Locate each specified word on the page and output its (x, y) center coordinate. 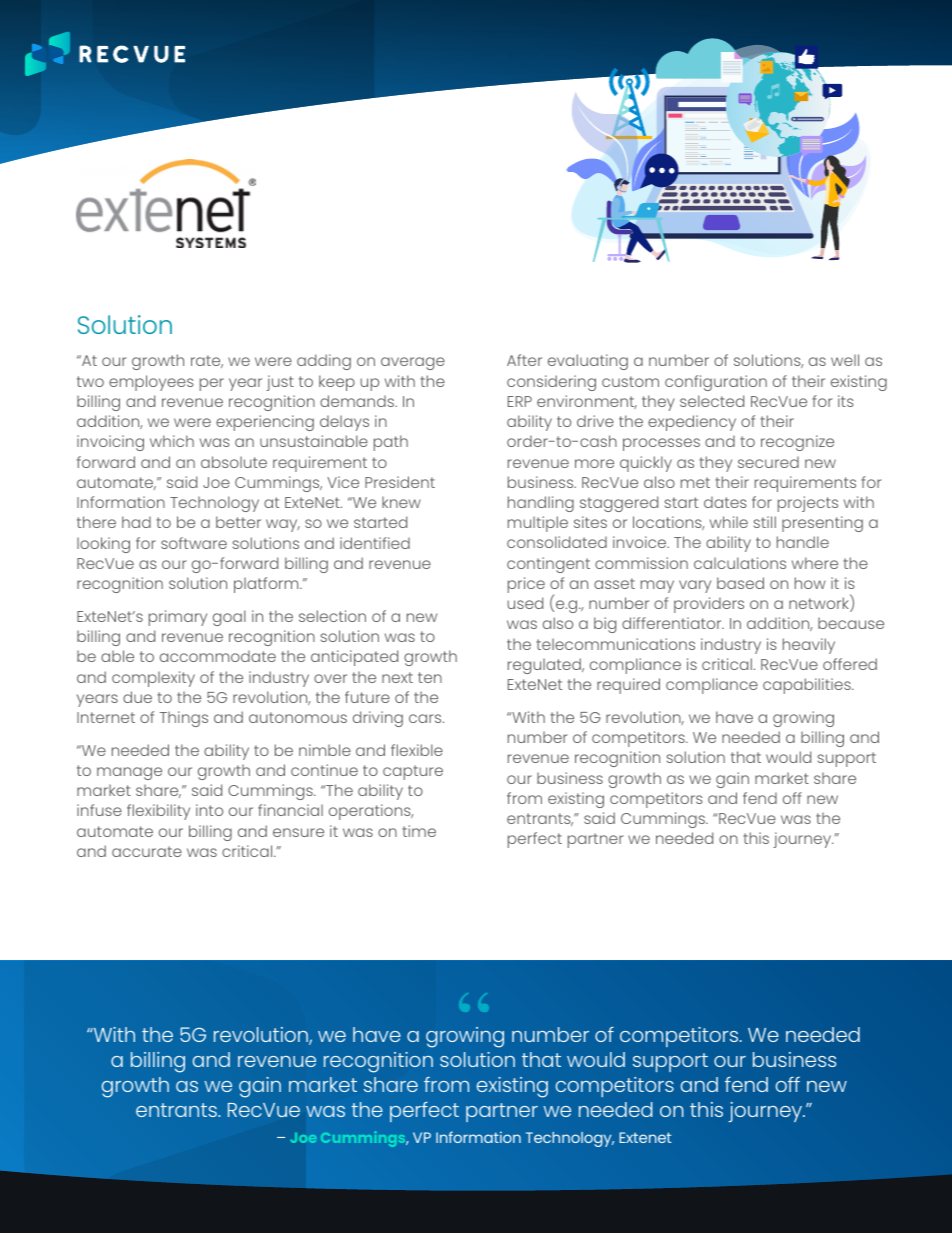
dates (725, 502)
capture (413, 772)
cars (426, 718)
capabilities (808, 686)
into (209, 810)
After (524, 360)
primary (178, 618)
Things (184, 719)
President (400, 482)
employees (151, 383)
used (525, 603)
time (419, 831)
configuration (716, 383)
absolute (234, 462)
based (740, 583)
